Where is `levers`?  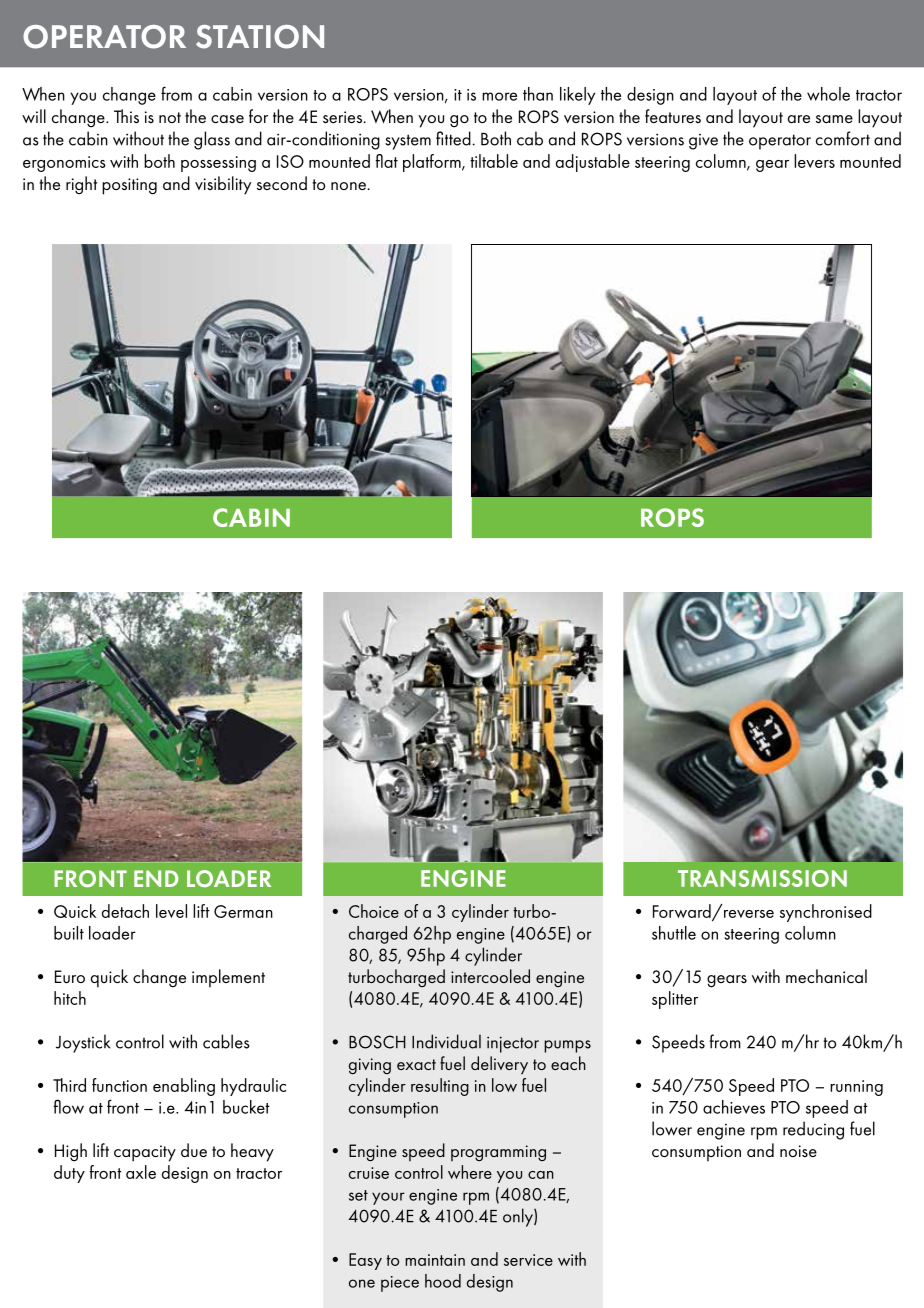 levers is located at coordinates (814, 161).
